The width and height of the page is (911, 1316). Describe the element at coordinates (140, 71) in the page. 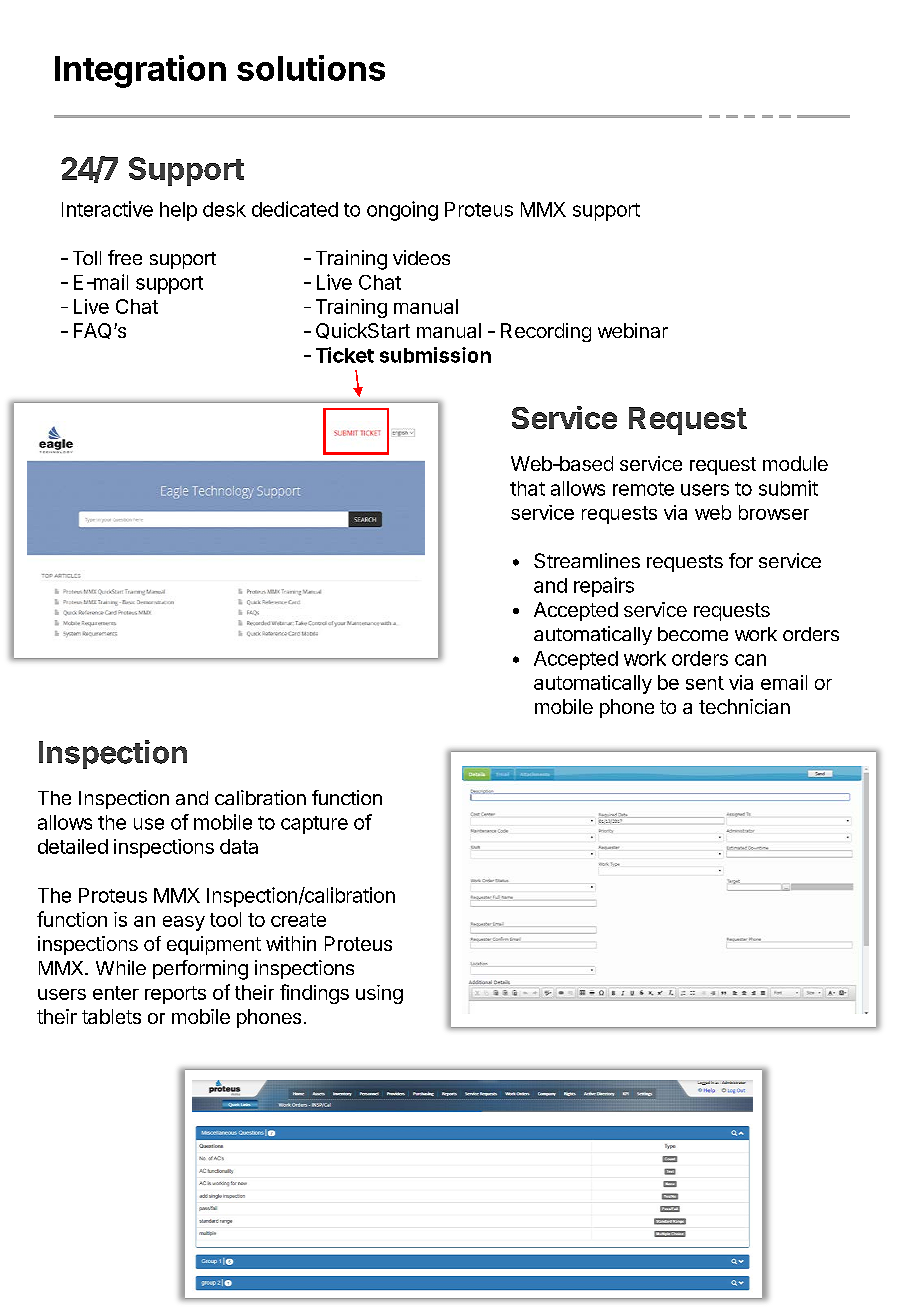

I see `Integration` at that location.
